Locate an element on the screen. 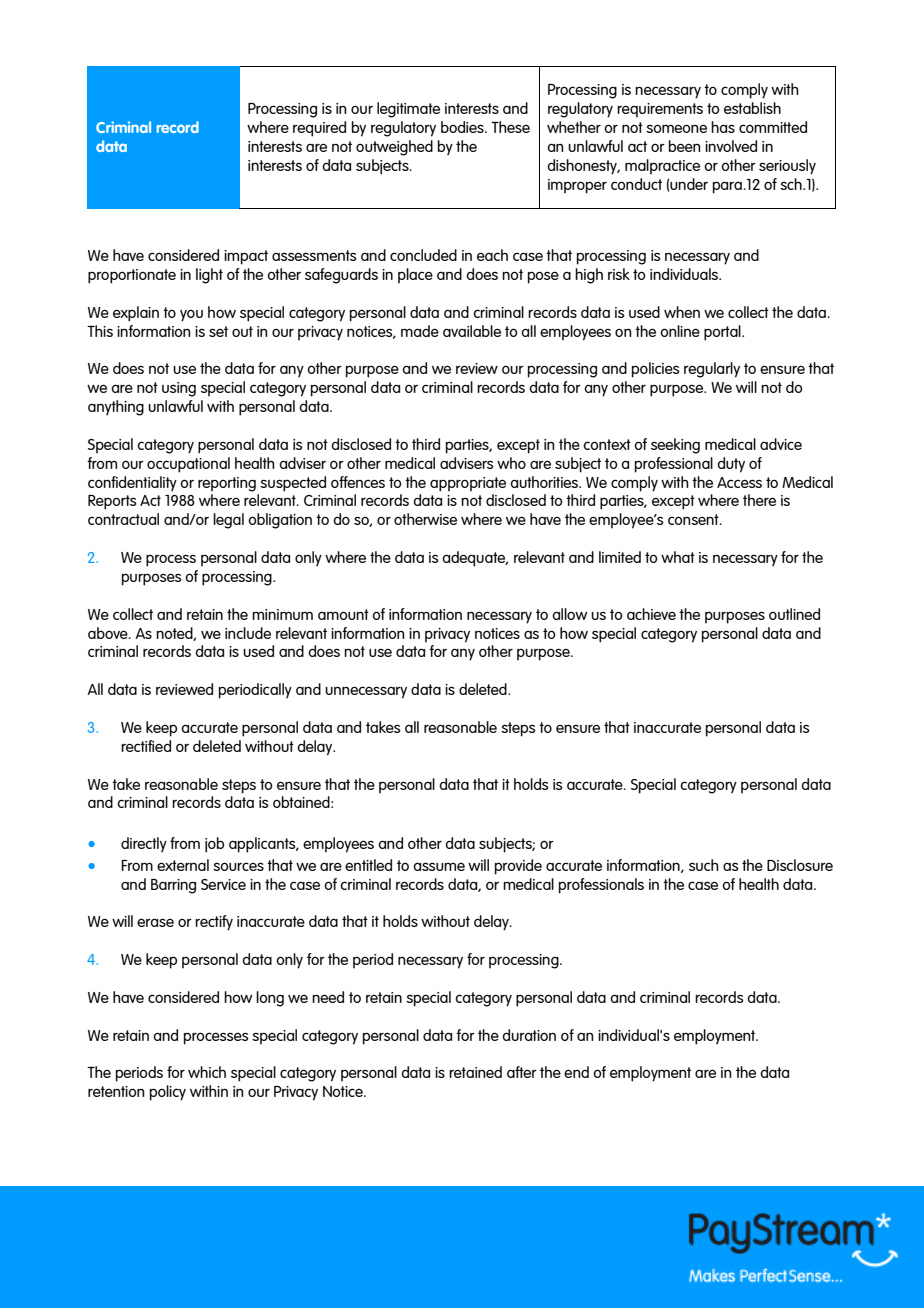  bodies is located at coordinates (463, 127).
